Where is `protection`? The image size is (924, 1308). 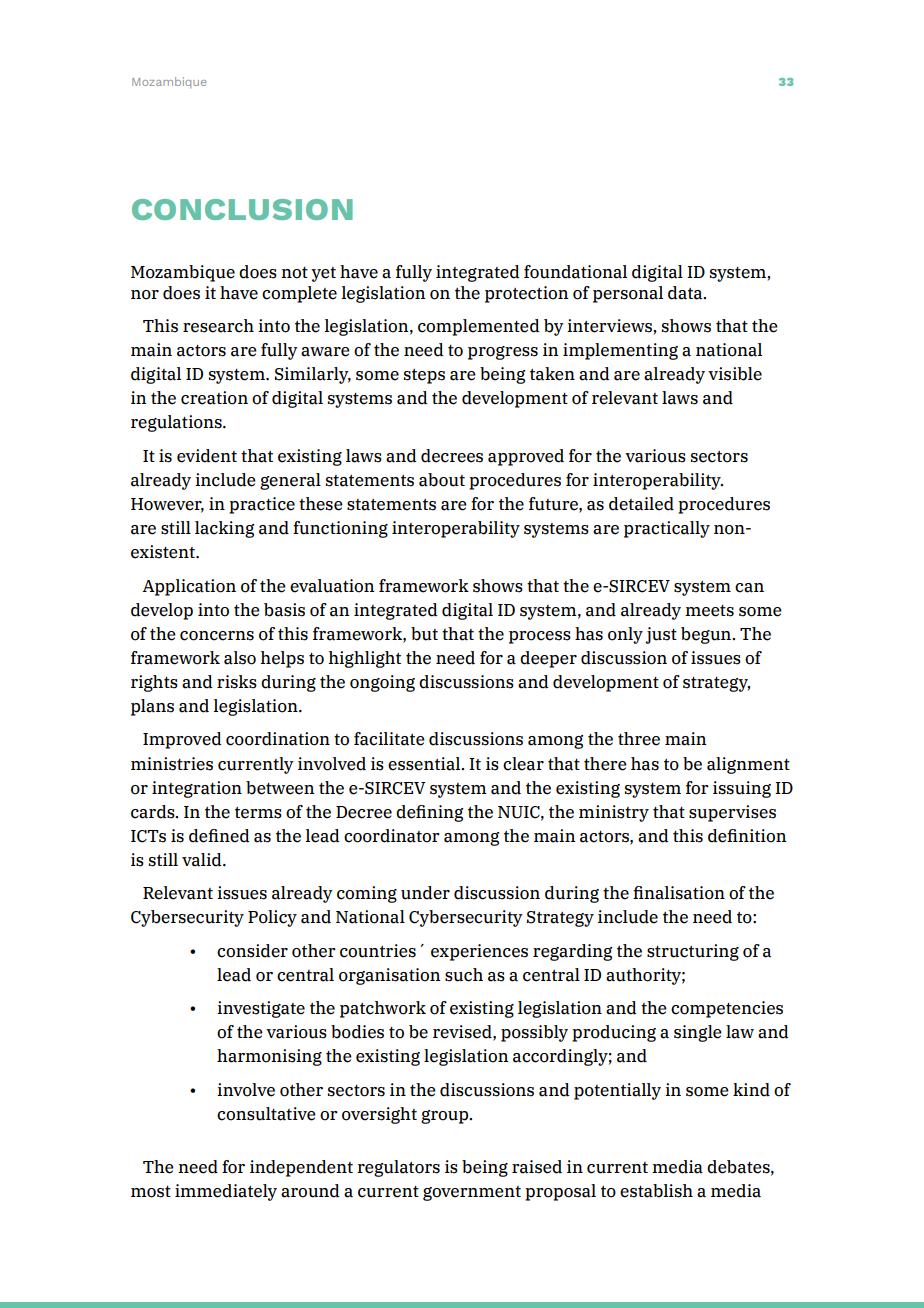
protection is located at coordinates (527, 294).
